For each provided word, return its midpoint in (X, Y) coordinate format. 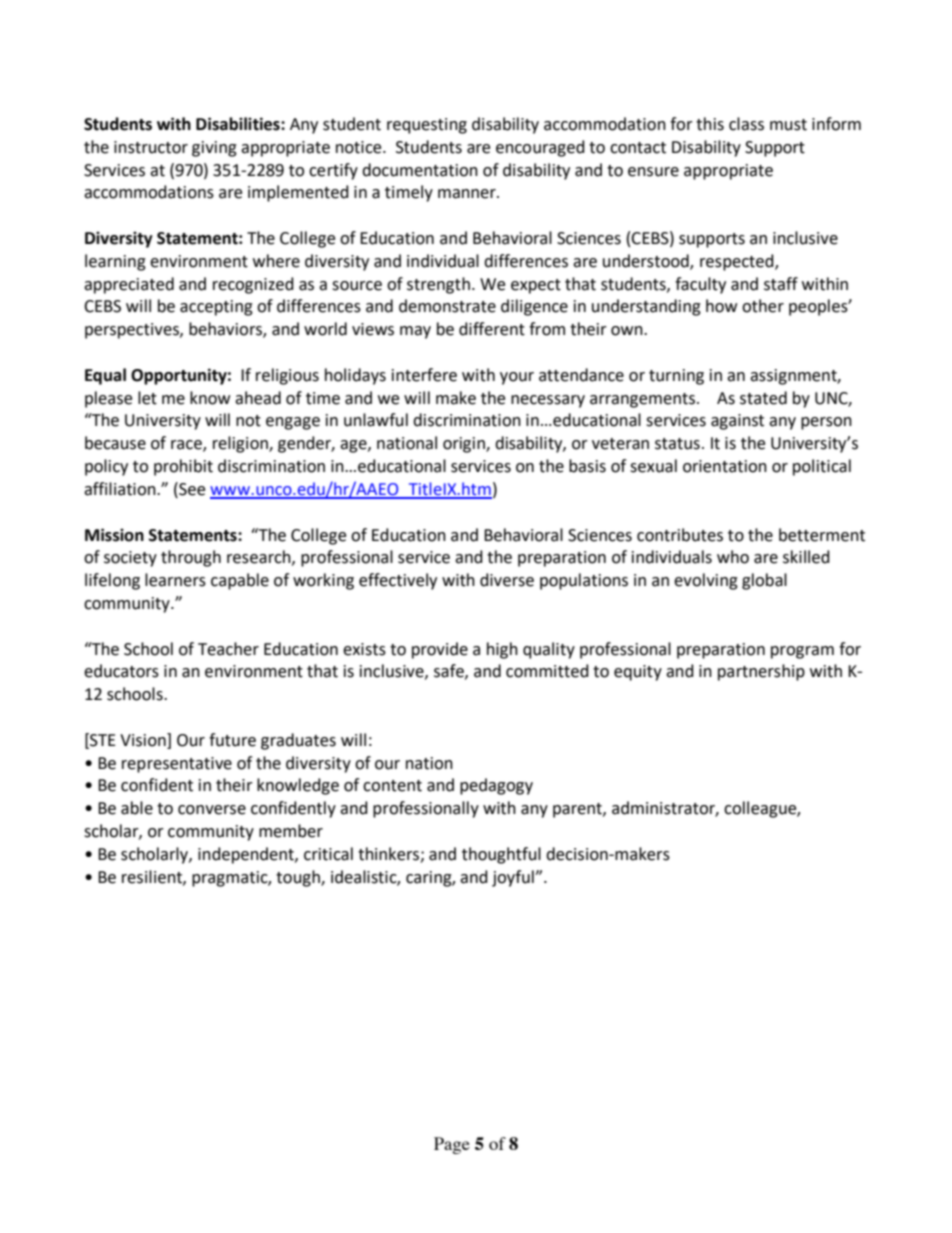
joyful (514, 878)
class (746, 124)
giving (214, 149)
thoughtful (501, 855)
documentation (420, 170)
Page (452, 1145)
